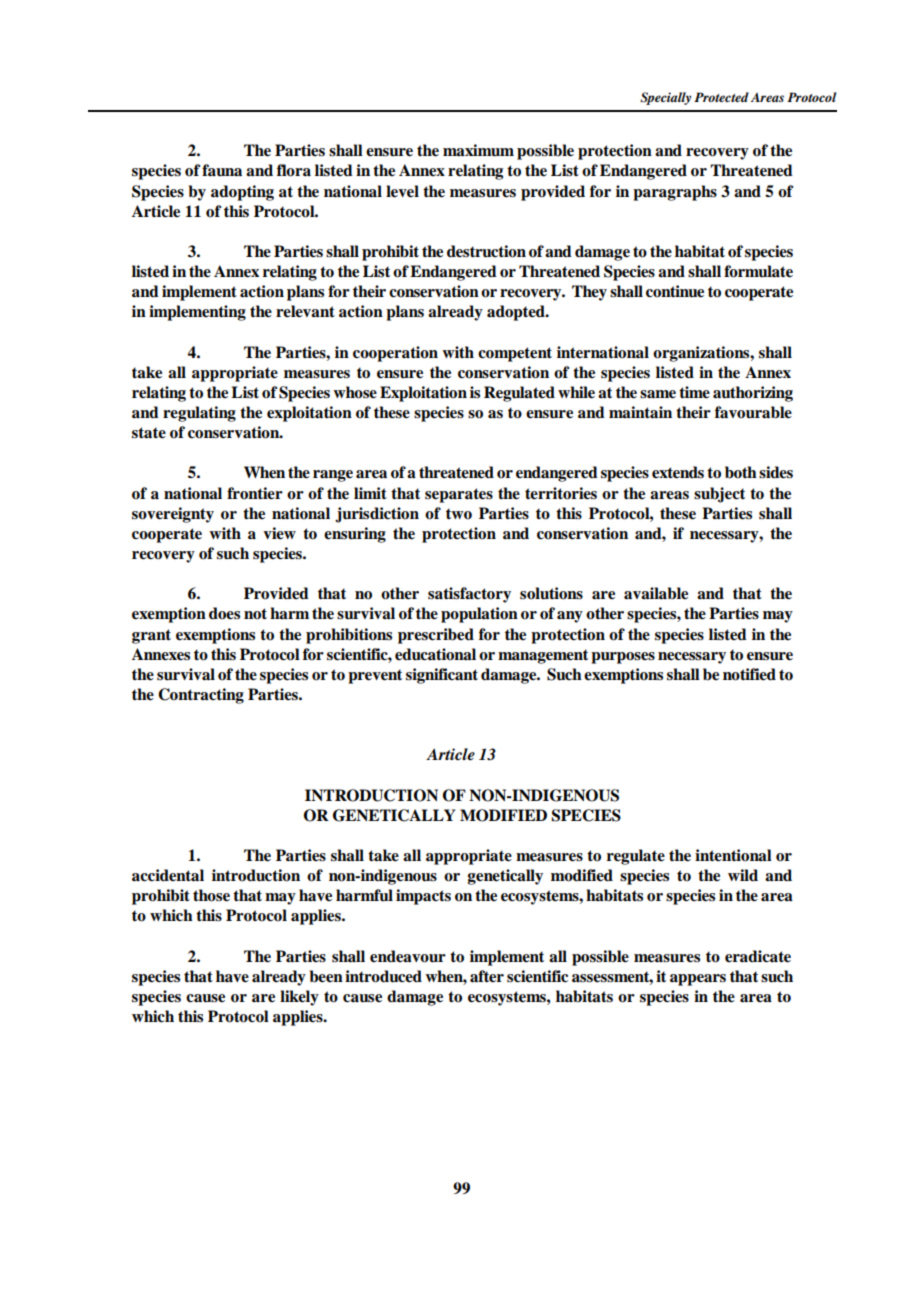  What do you see at coordinates (694, 392) in the page?
I see `time` at bounding box center [694, 392].
